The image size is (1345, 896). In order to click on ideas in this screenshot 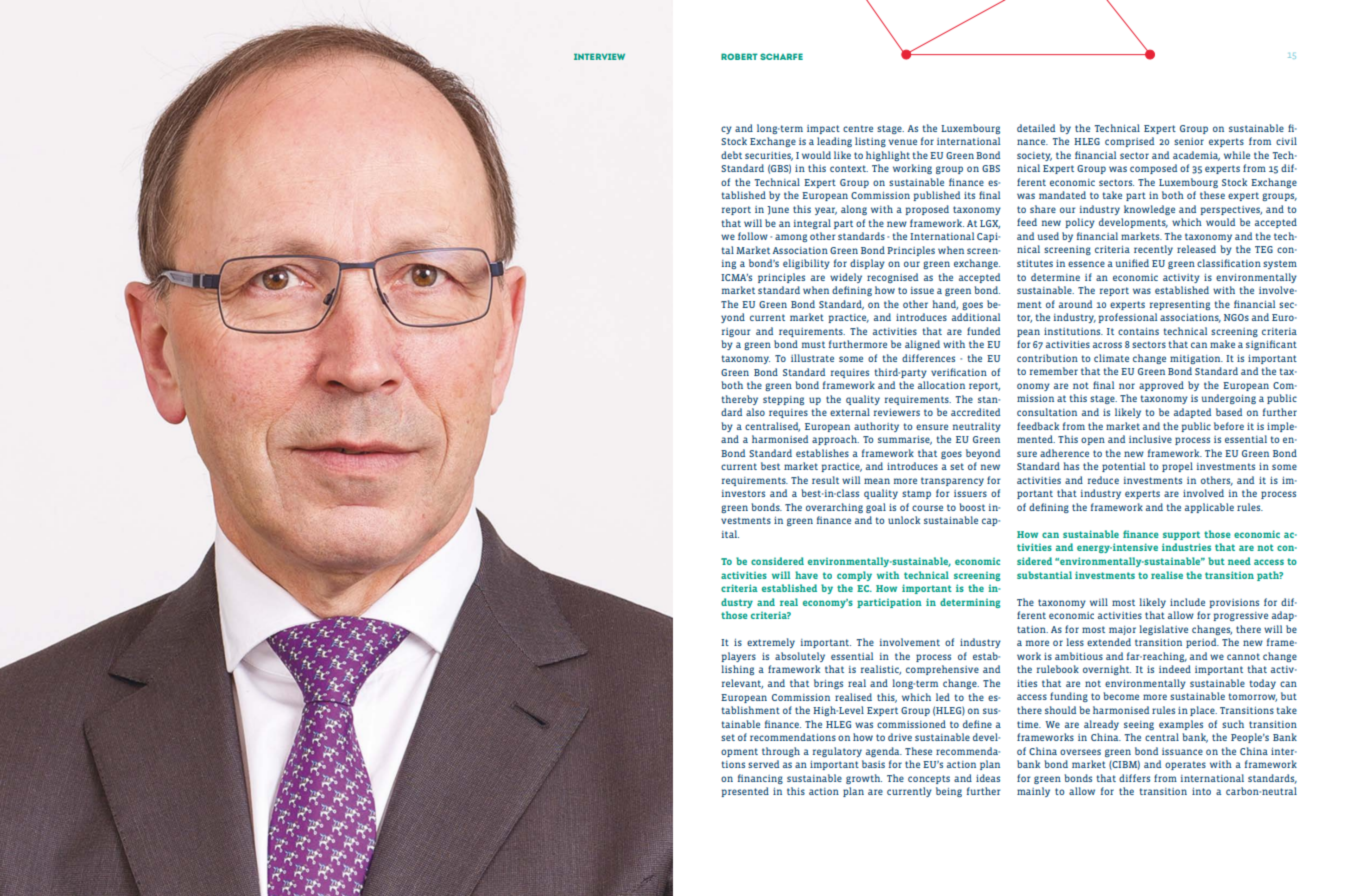, I will do `click(988, 778)`.
